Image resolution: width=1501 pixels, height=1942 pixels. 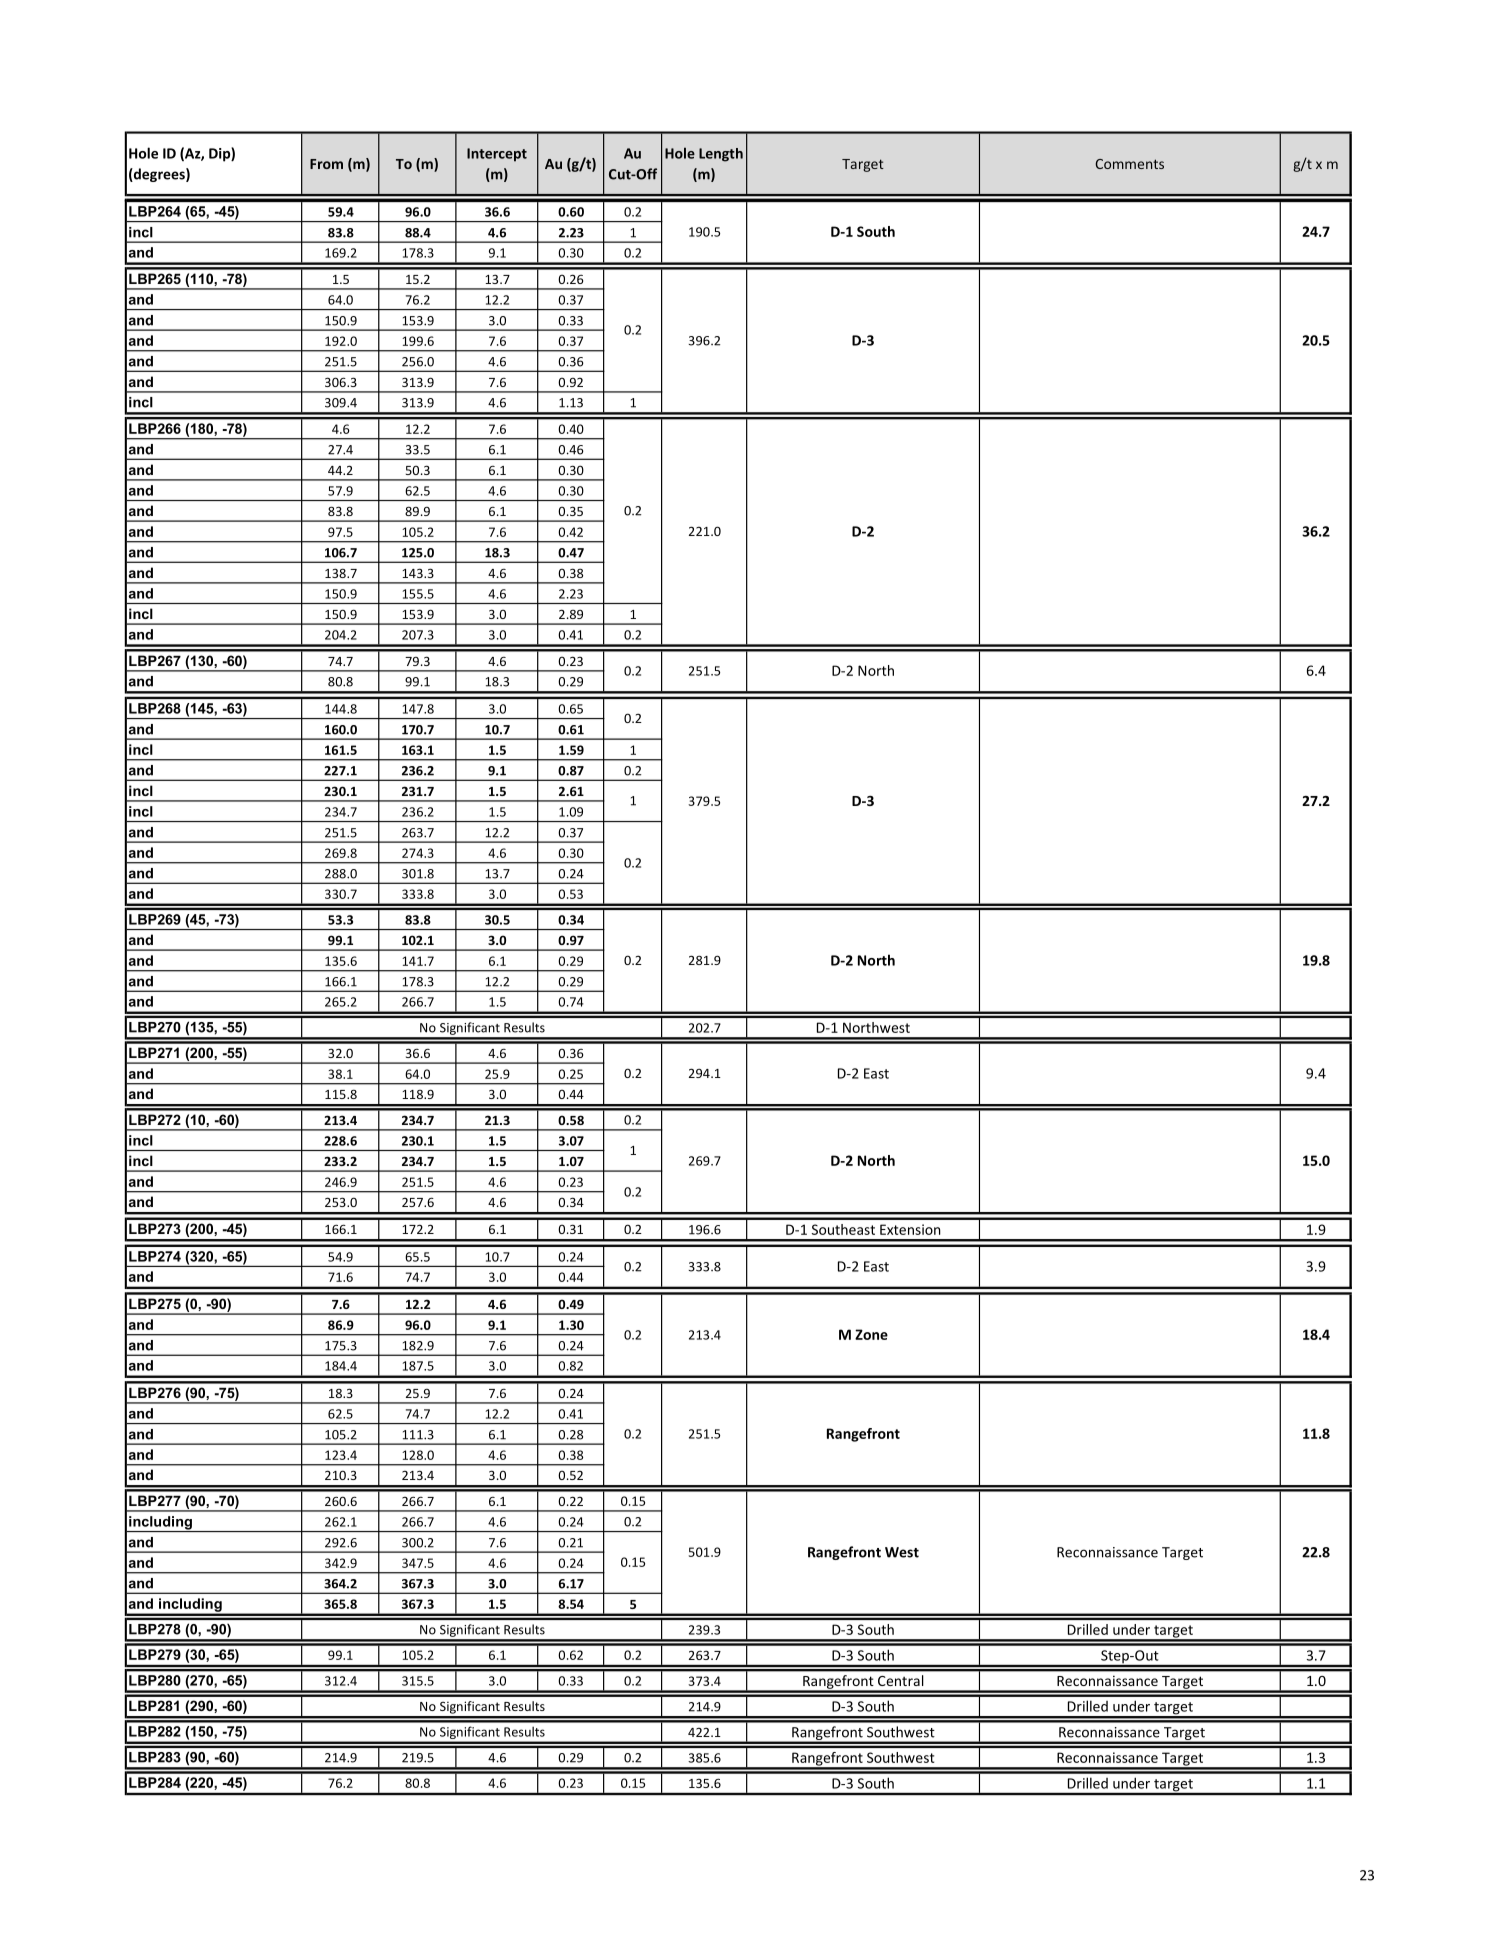 I want to click on Zone, so click(x=871, y=1334).
